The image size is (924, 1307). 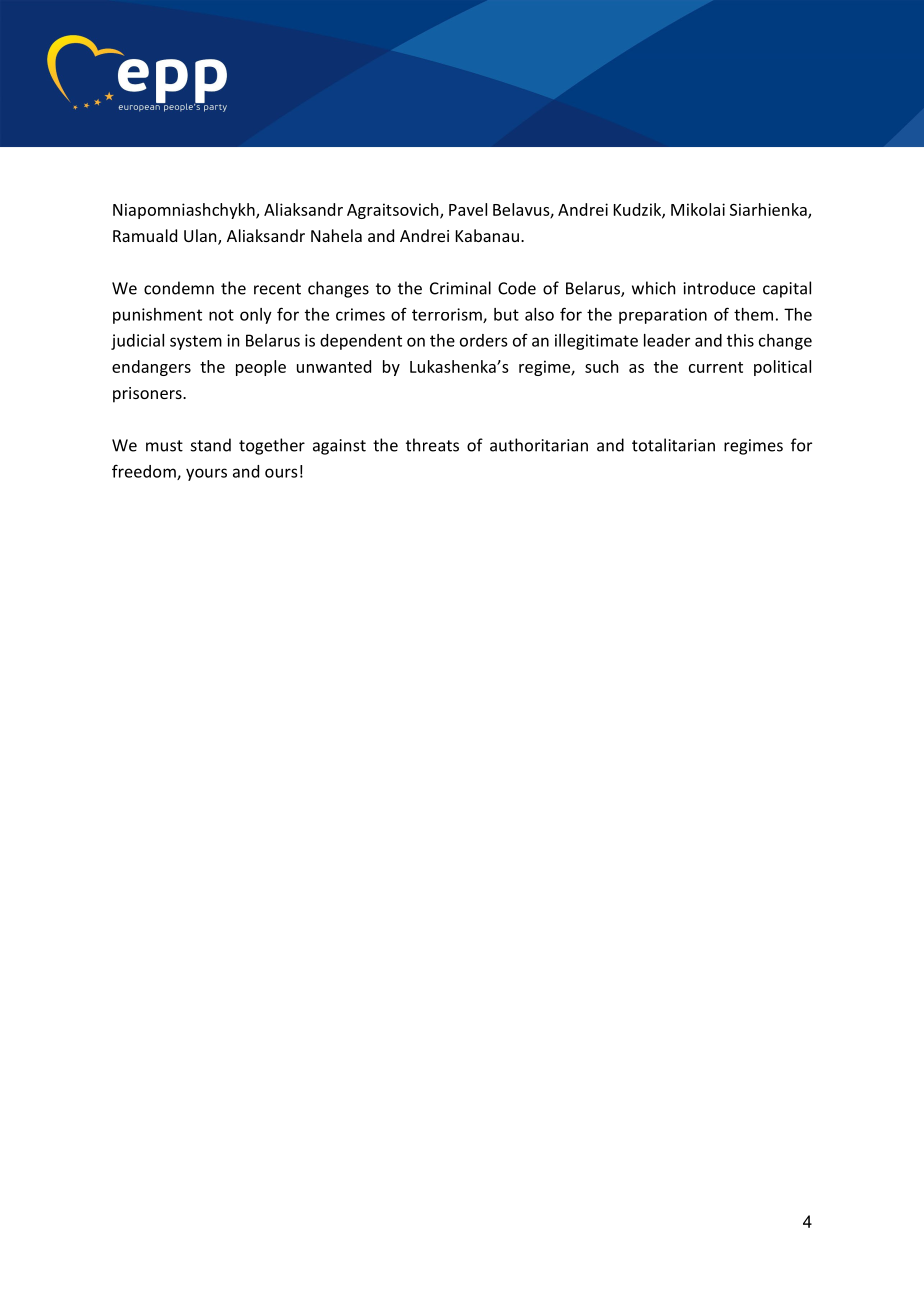 What do you see at coordinates (653, 288) in the page?
I see `which` at bounding box center [653, 288].
